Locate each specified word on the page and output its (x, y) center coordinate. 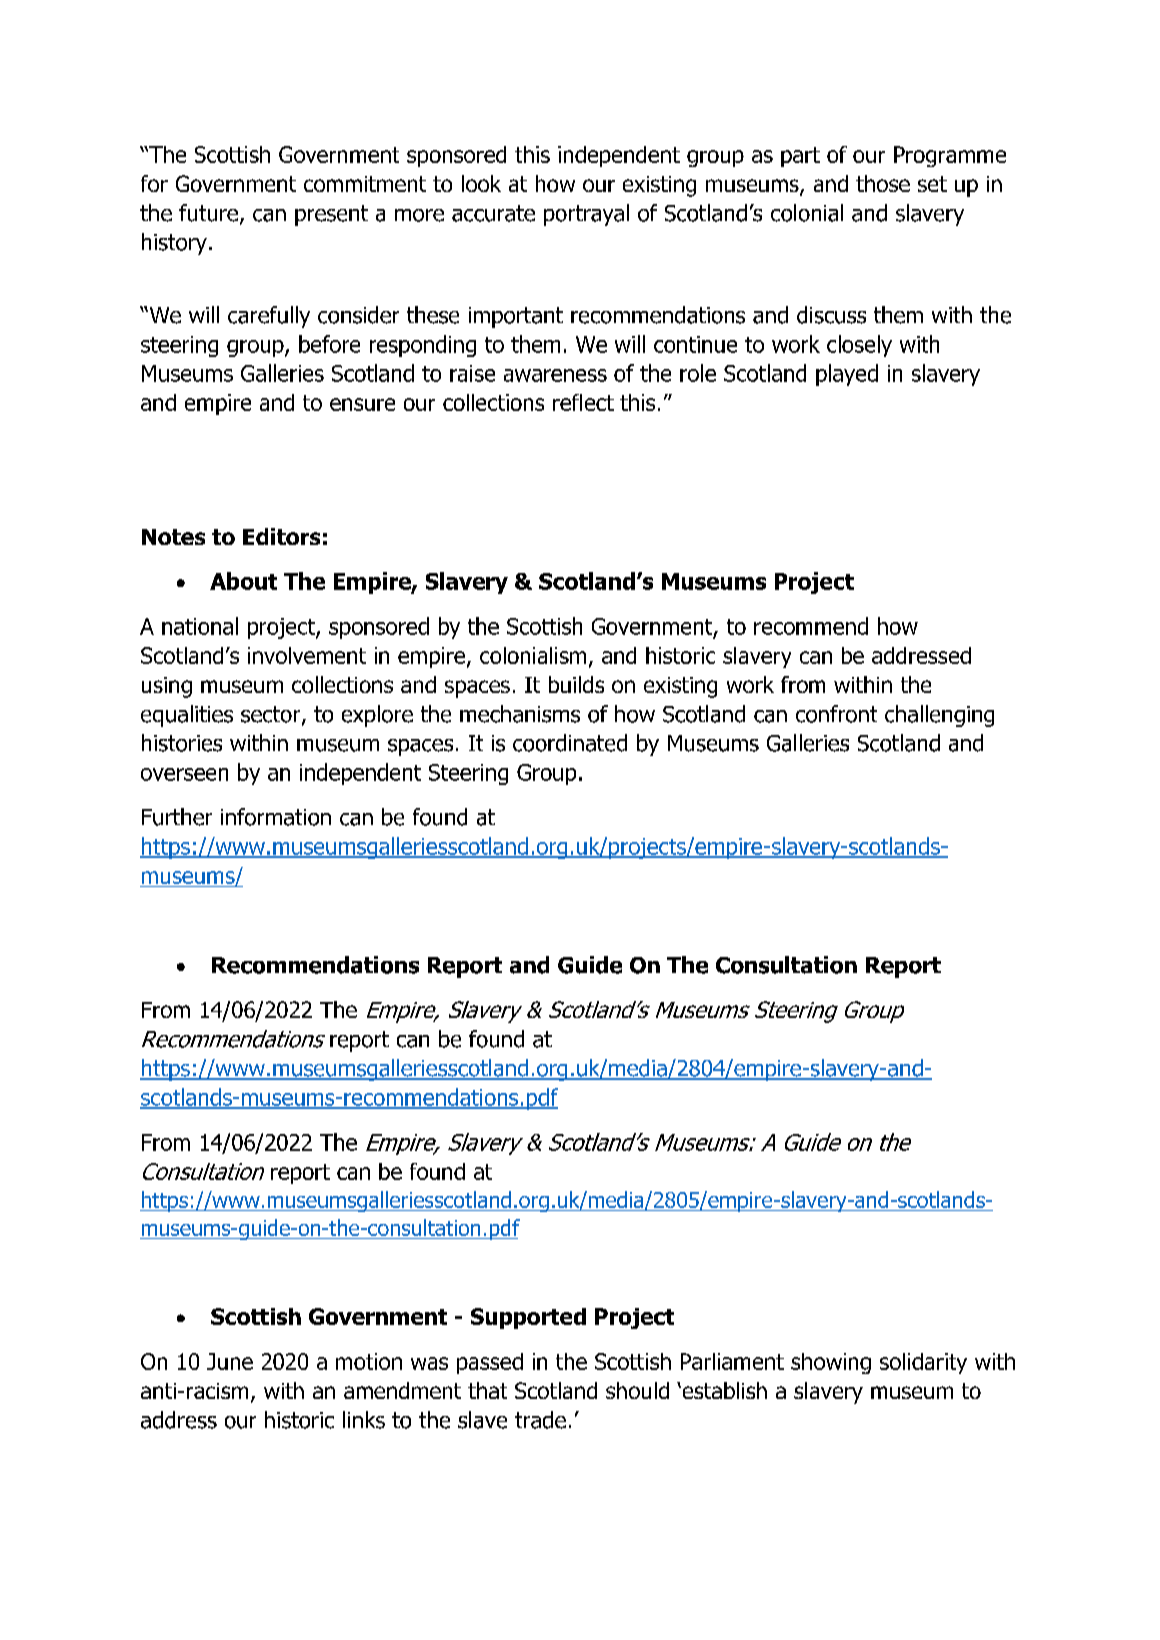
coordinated (570, 743)
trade (540, 1420)
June (230, 1361)
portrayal (586, 215)
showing (831, 1363)
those (883, 183)
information (276, 817)
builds (576, 684)
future (208, 213)
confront (836, 714)
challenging (939, 716)
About (243, 581)
